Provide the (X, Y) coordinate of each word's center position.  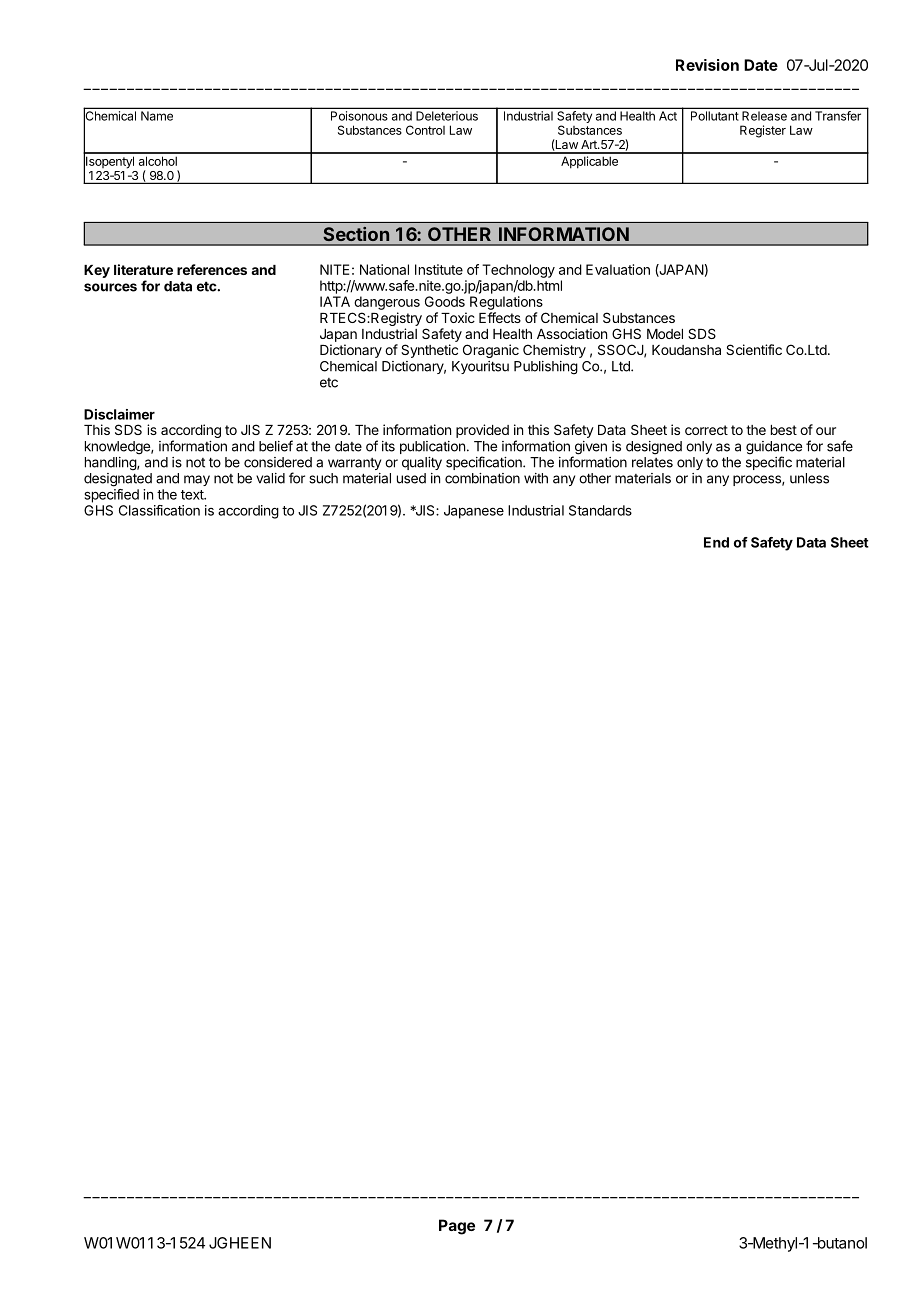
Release (764, 116)
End (716, 542)
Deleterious (447, 116)
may (197, 480)
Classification (159, 510)
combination (482, 478)
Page (457, 1227)
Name (157, 116)
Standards (600, 510)
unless (809, 478)
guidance (774, 449)
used (411, 478)
